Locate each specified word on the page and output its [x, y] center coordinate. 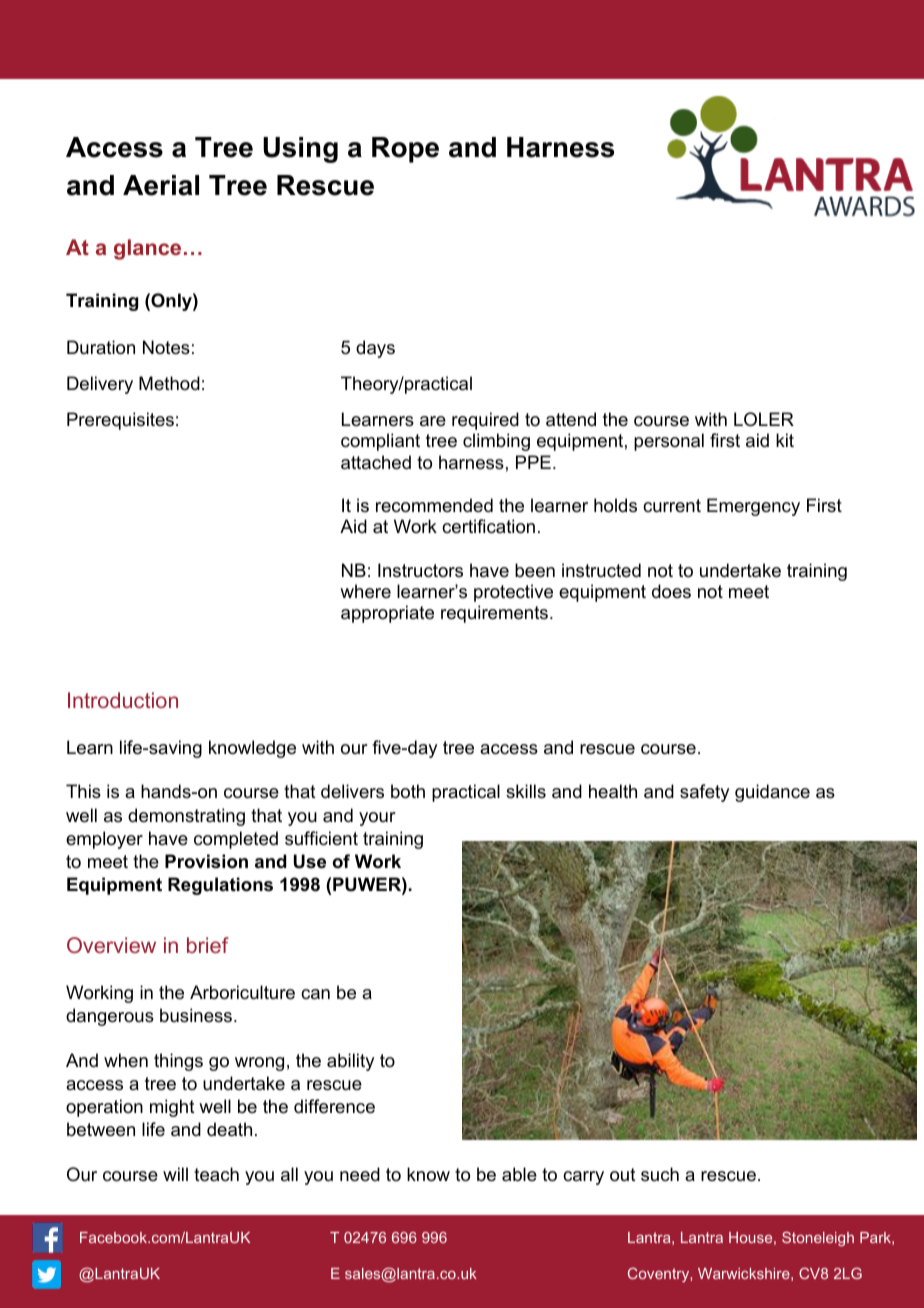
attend [571, 419]
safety [704, 793]
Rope [405, 150]
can [315, 994]
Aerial [161, 185]
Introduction [123, 700]
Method [169, 383]
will [175, 1174]
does [671, 591]
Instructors [420, 570]
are [433, 421]
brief [208, 945]
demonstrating [186, 817]
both [408, 791]
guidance [772, 793]
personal [669, 442]
